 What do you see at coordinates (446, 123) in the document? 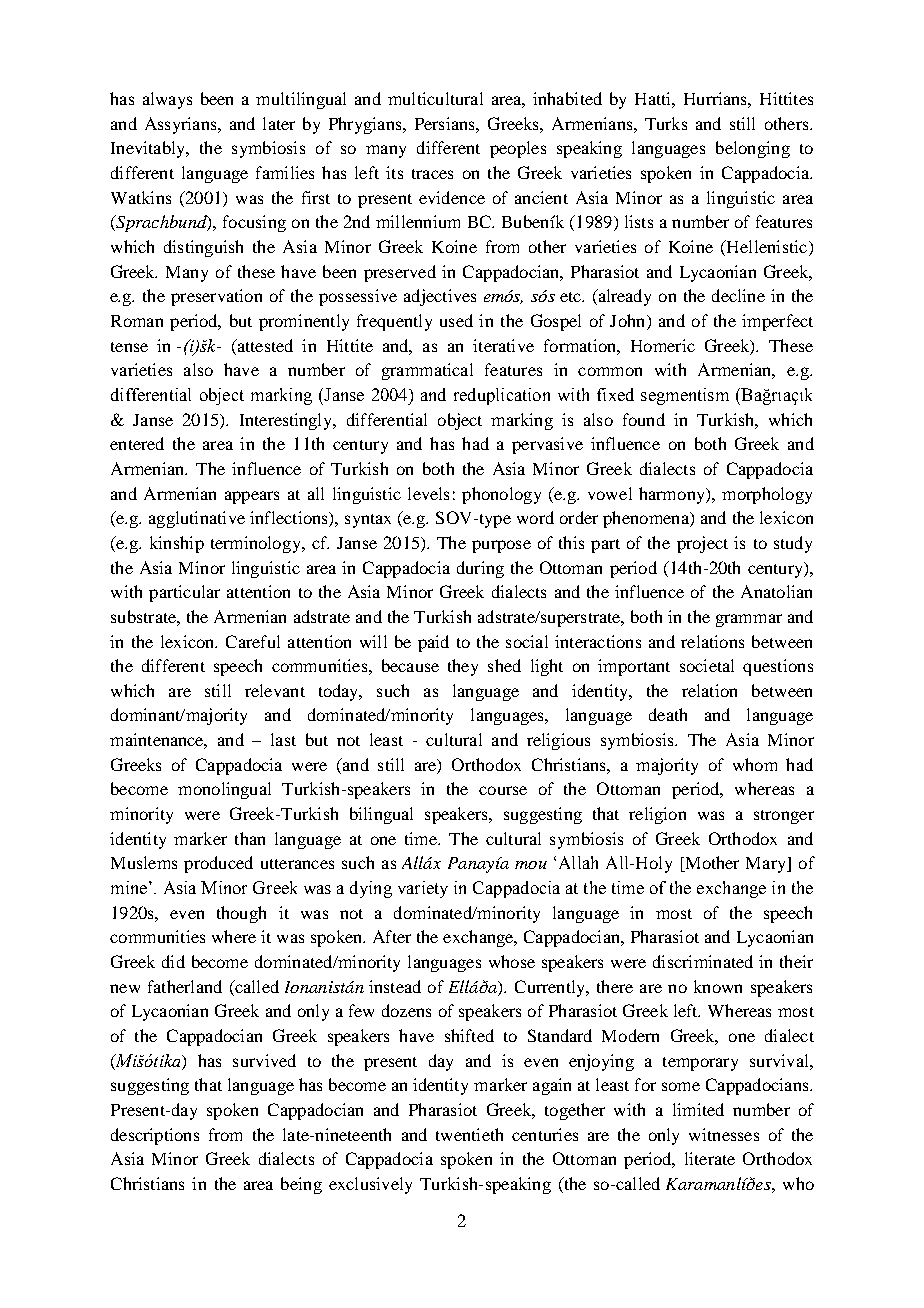
I see `Persians` at bounding box center [446, 123].
